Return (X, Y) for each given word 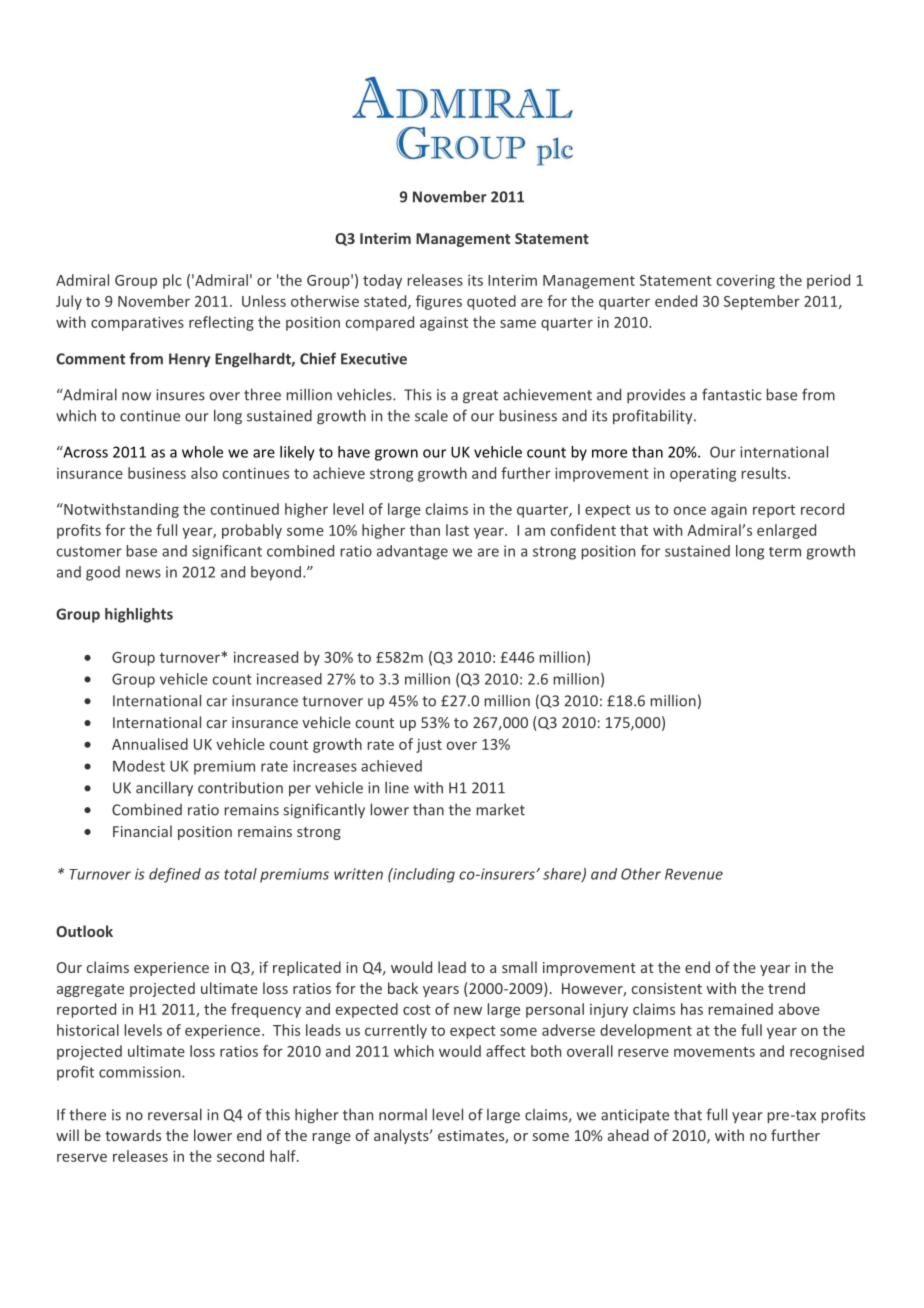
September (762, 302)
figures (439, 302)
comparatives (137, 324)
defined (175, 875)
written (358, 874)
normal (403, 1115)
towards (133, 1135)
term (785, 552)
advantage (412, 552)
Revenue (694, 874)
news (143, 573)
